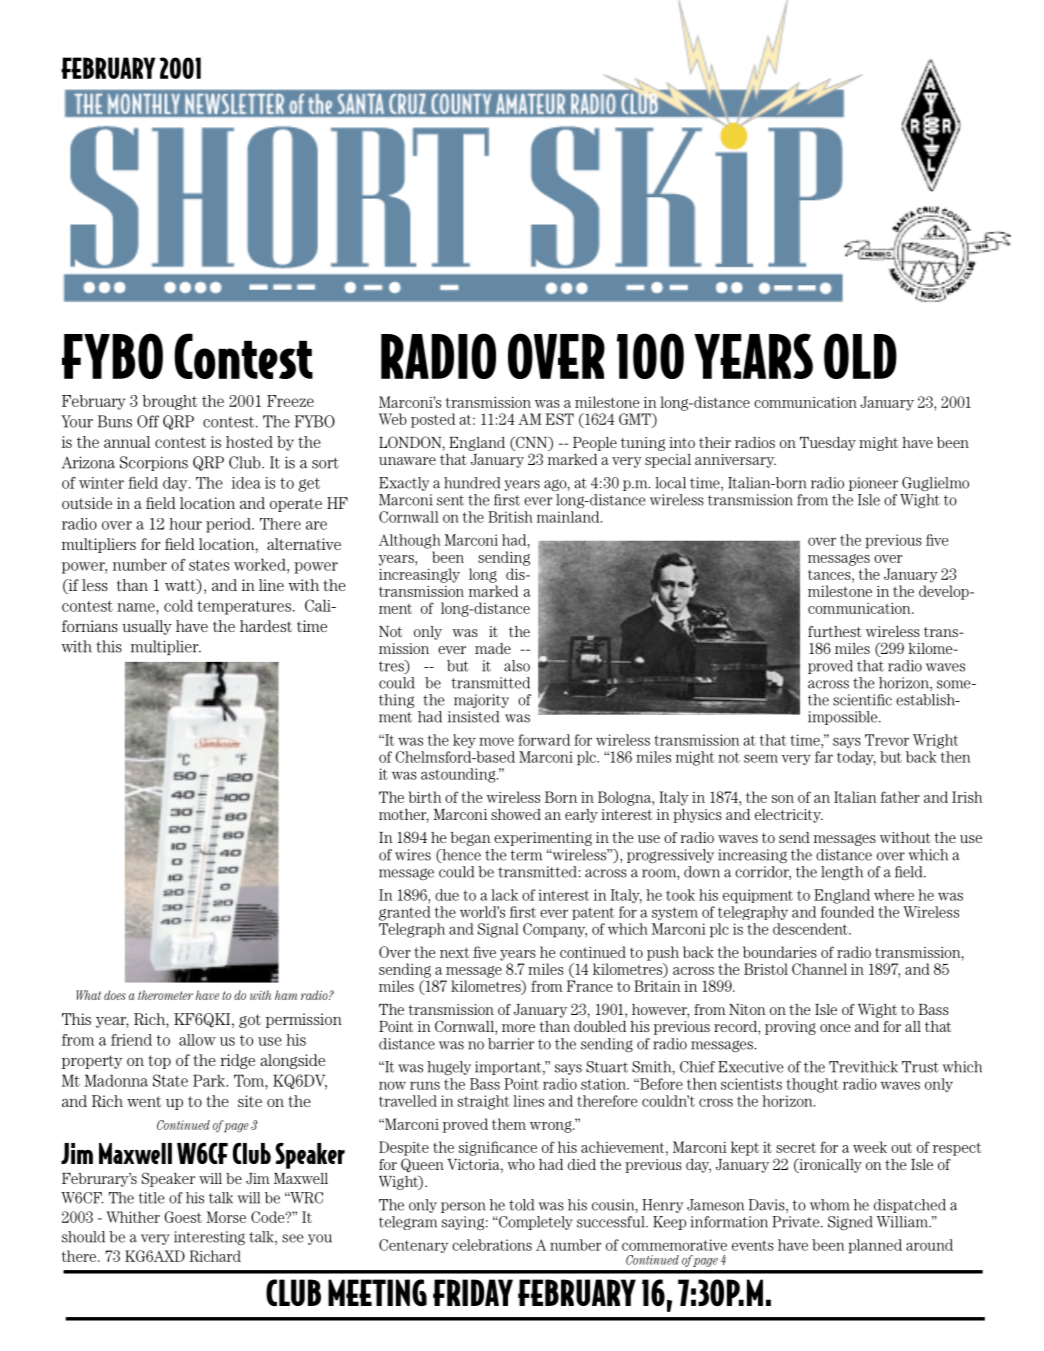  What do you see at coordinates (532, 443) in the image?
I see `CNN` at bounding box center [532, 443].
